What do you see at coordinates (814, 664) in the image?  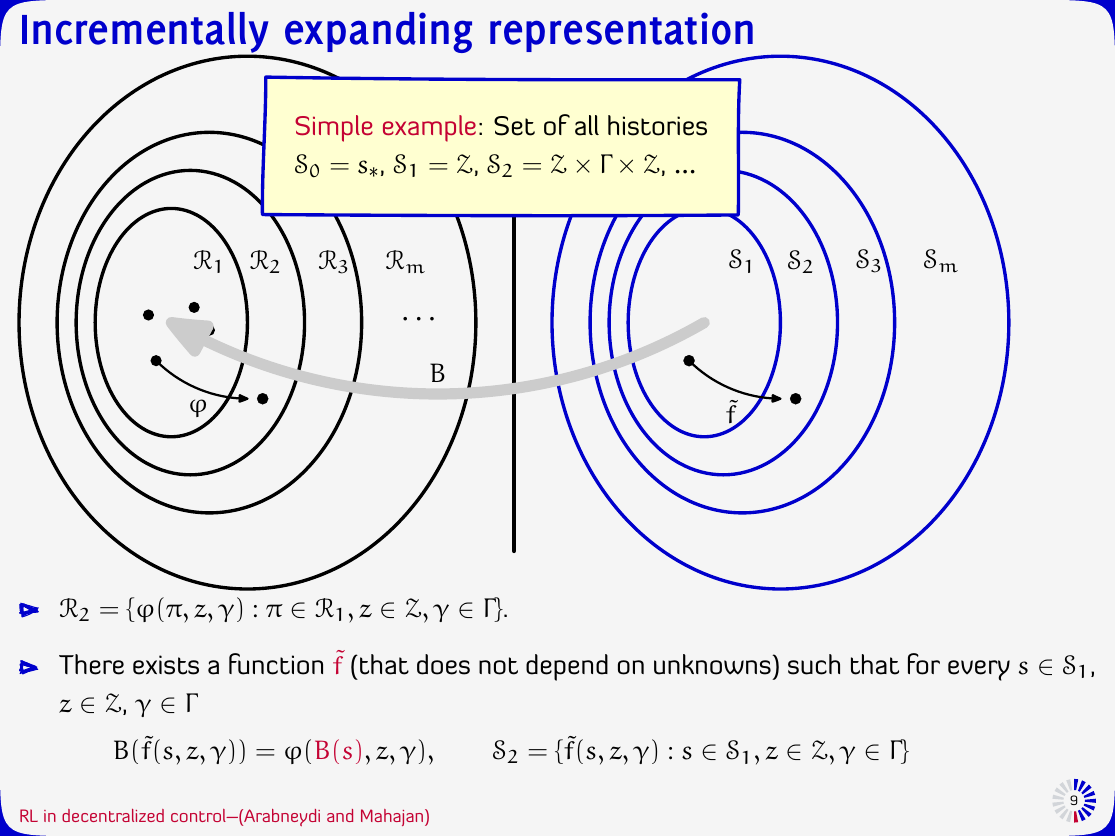 I see `such` at bounding box center [814, 664].
